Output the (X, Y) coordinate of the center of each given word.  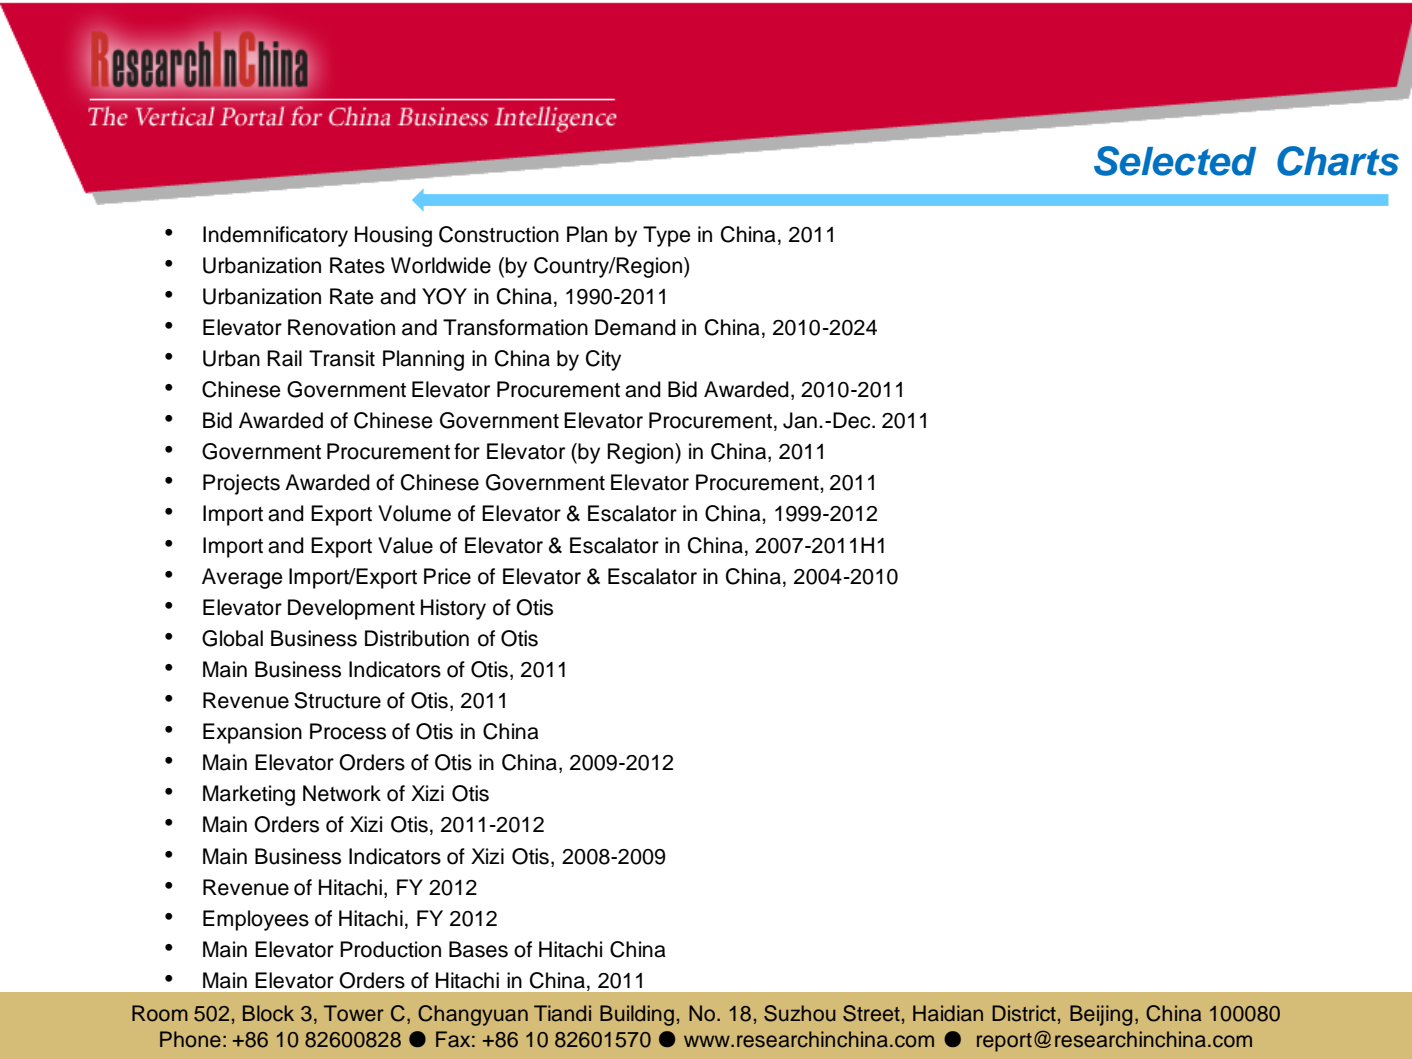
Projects (241, 484)
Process (348, 731)
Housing (393, 236)
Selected (1175, 161)
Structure (337, 700)
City (603, 360)
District (1024, 1013)
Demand (635, 327)
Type (667, 236)
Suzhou (800, 1013)
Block (268, 1013)
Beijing (1101, 1015)
